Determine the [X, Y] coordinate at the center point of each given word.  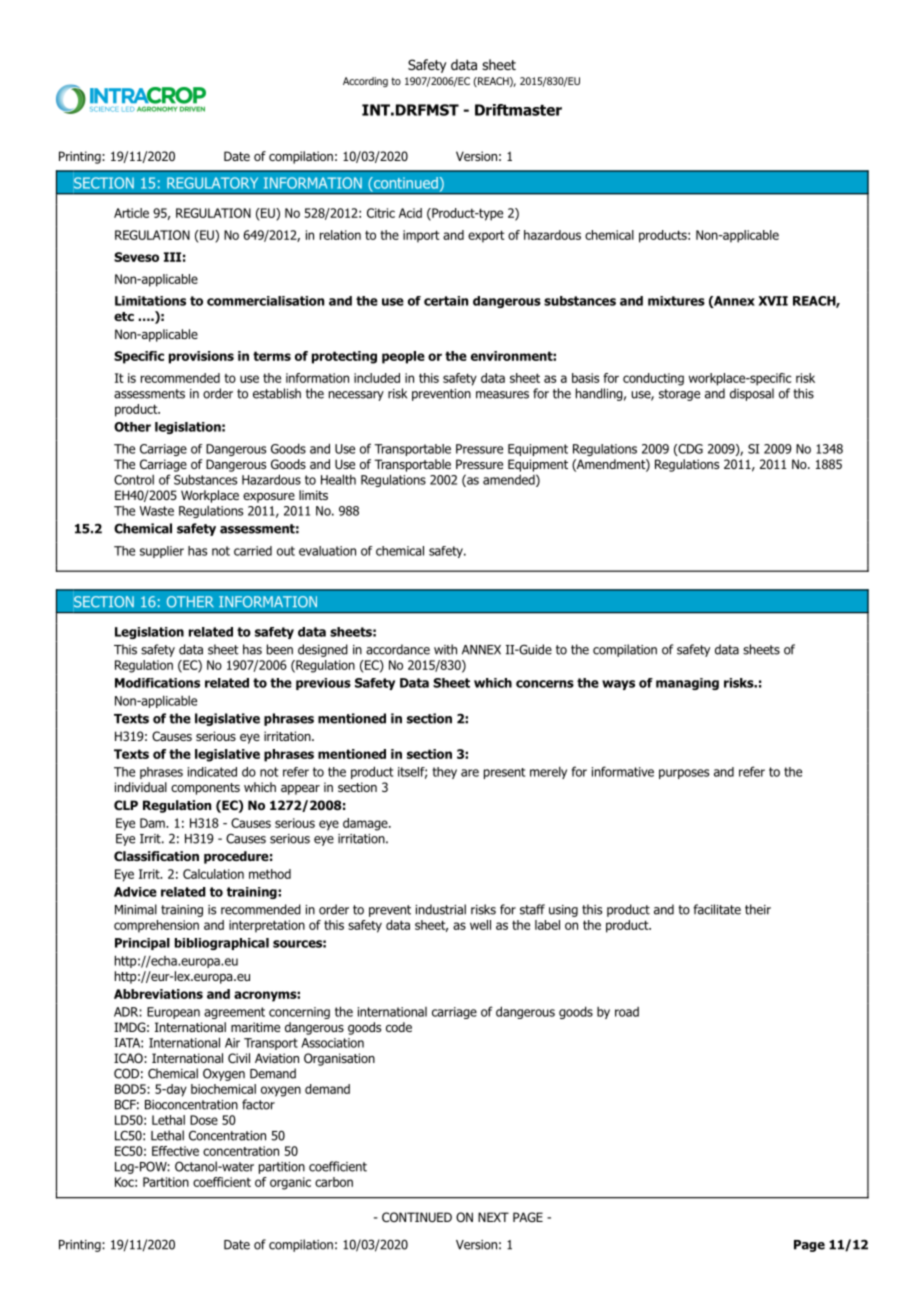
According [365, 82]
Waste [156, 511]
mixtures [676, 301]
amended [509, 480]
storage [679, 395]
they [445, 773]
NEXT [493, 1217]
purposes [684, 774]
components [205, 789]
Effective [175, 1151]
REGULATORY [212, 183]
